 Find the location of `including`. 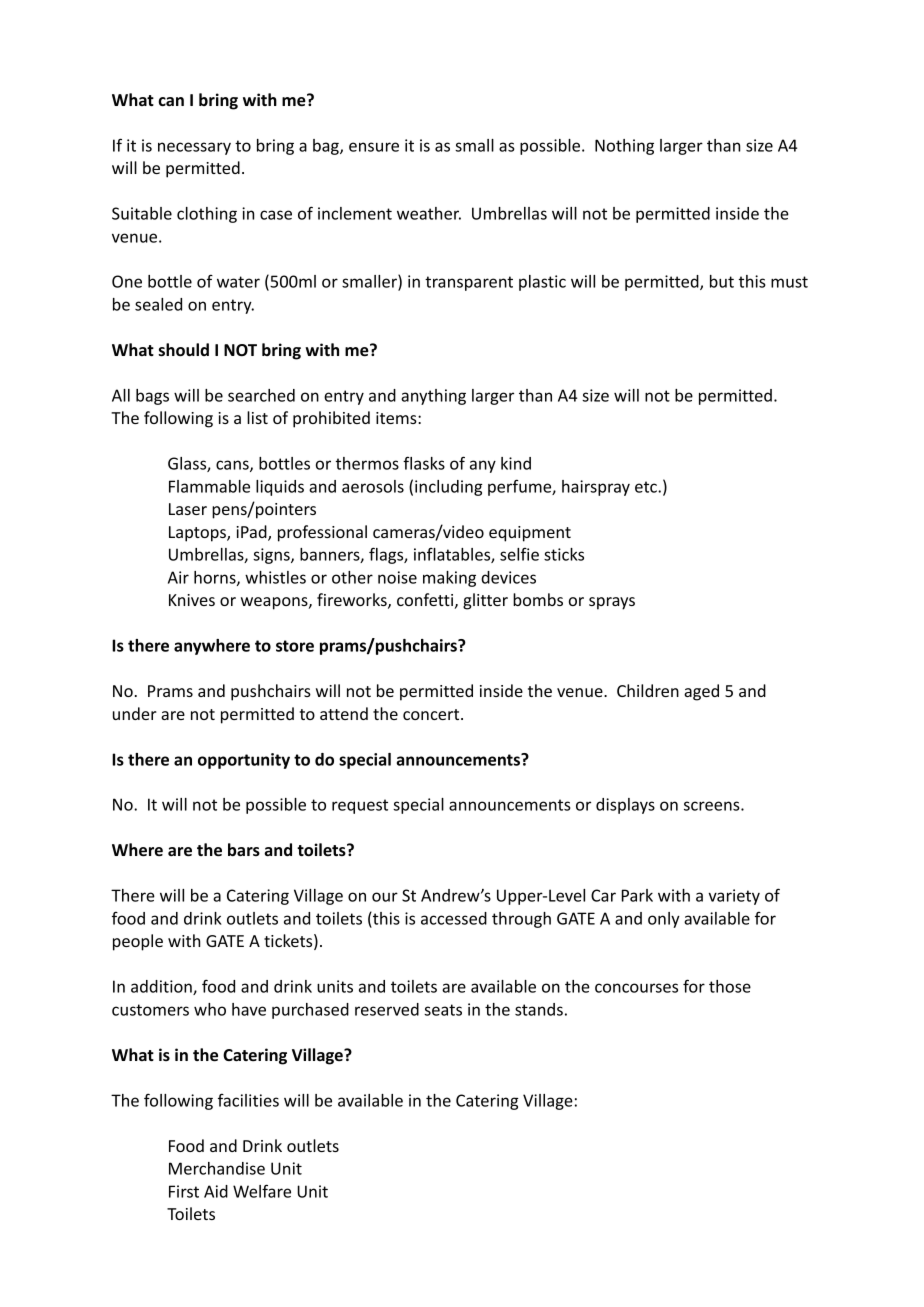

including is located at coordinates (448, 488).
